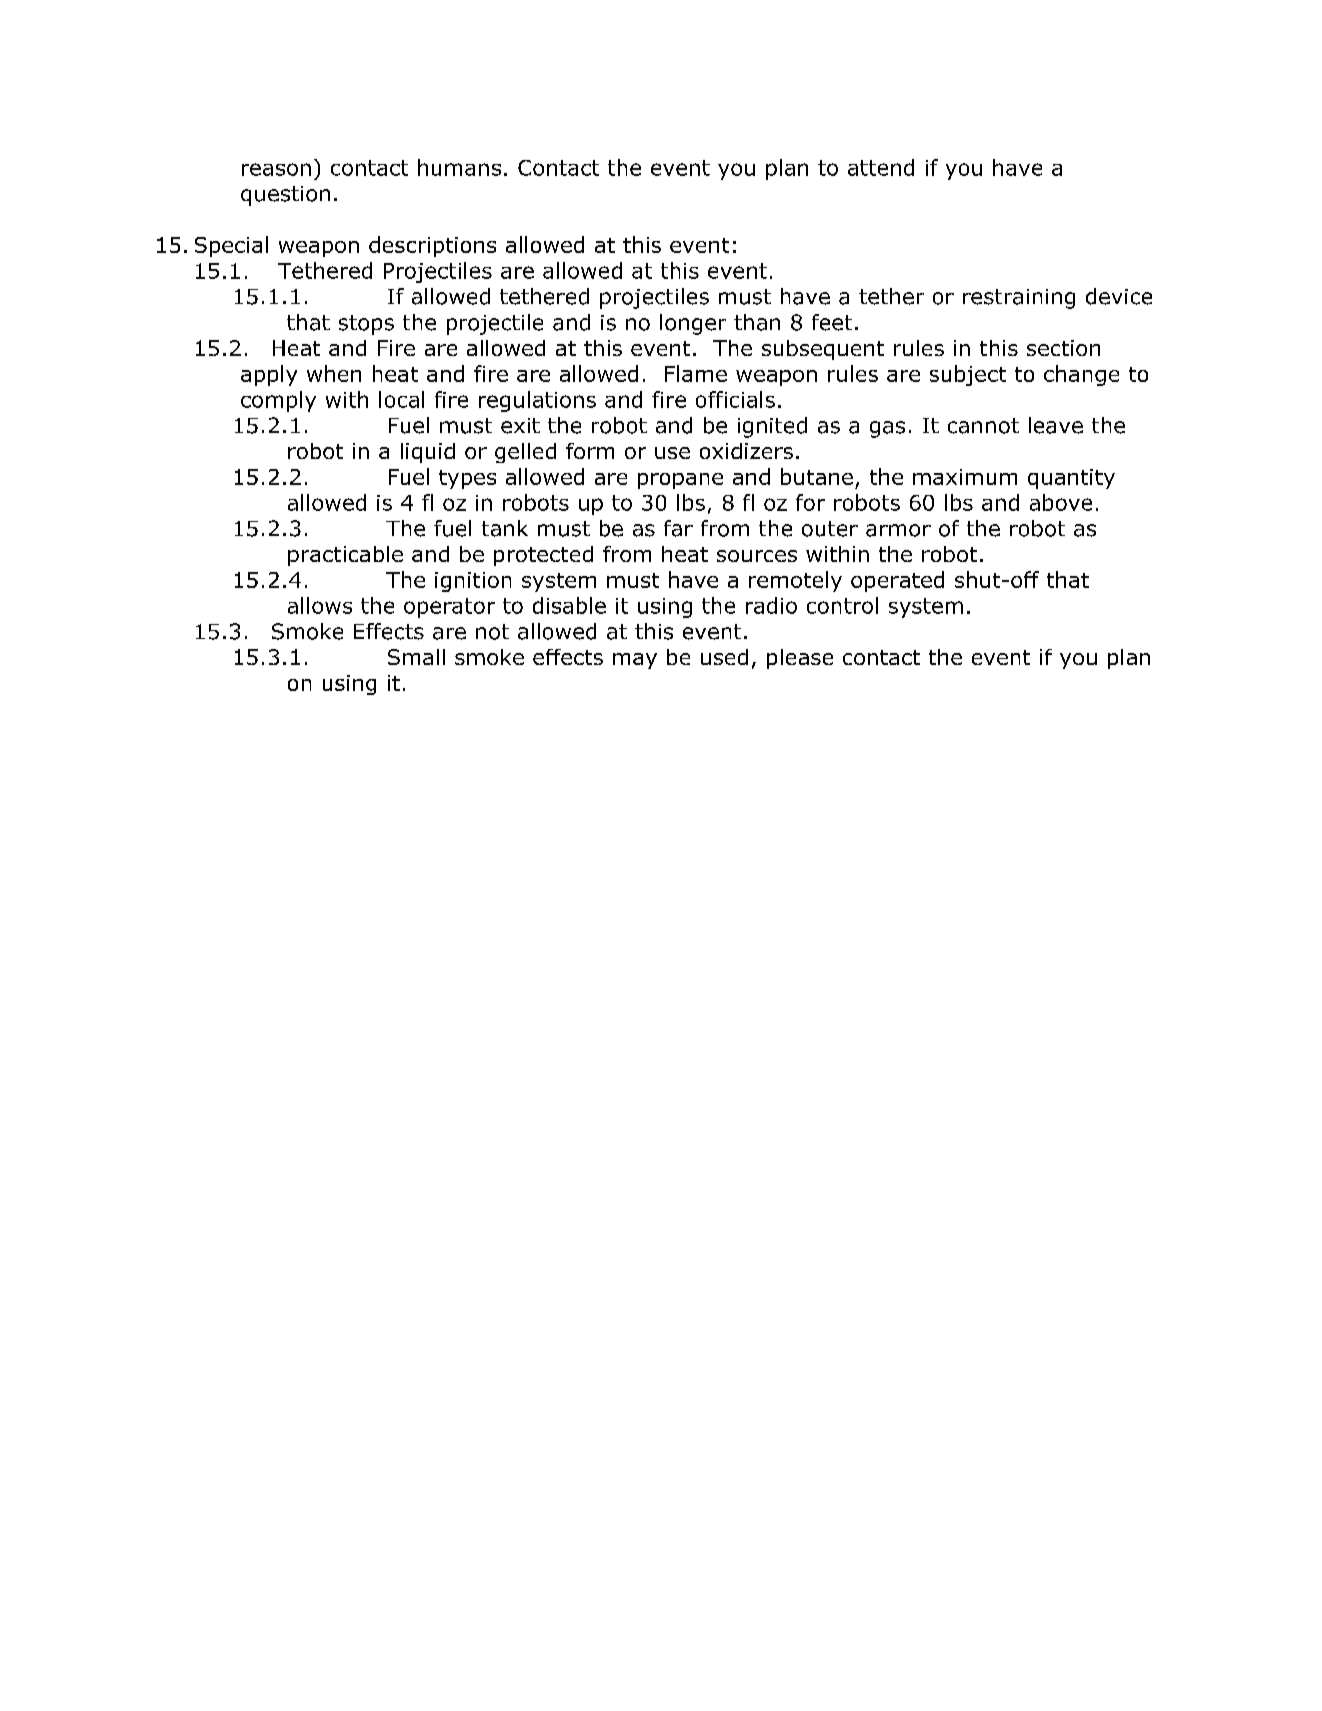  Describe the element at coordinates (735, 399) in the screenshot. I see `officials` at that location.
